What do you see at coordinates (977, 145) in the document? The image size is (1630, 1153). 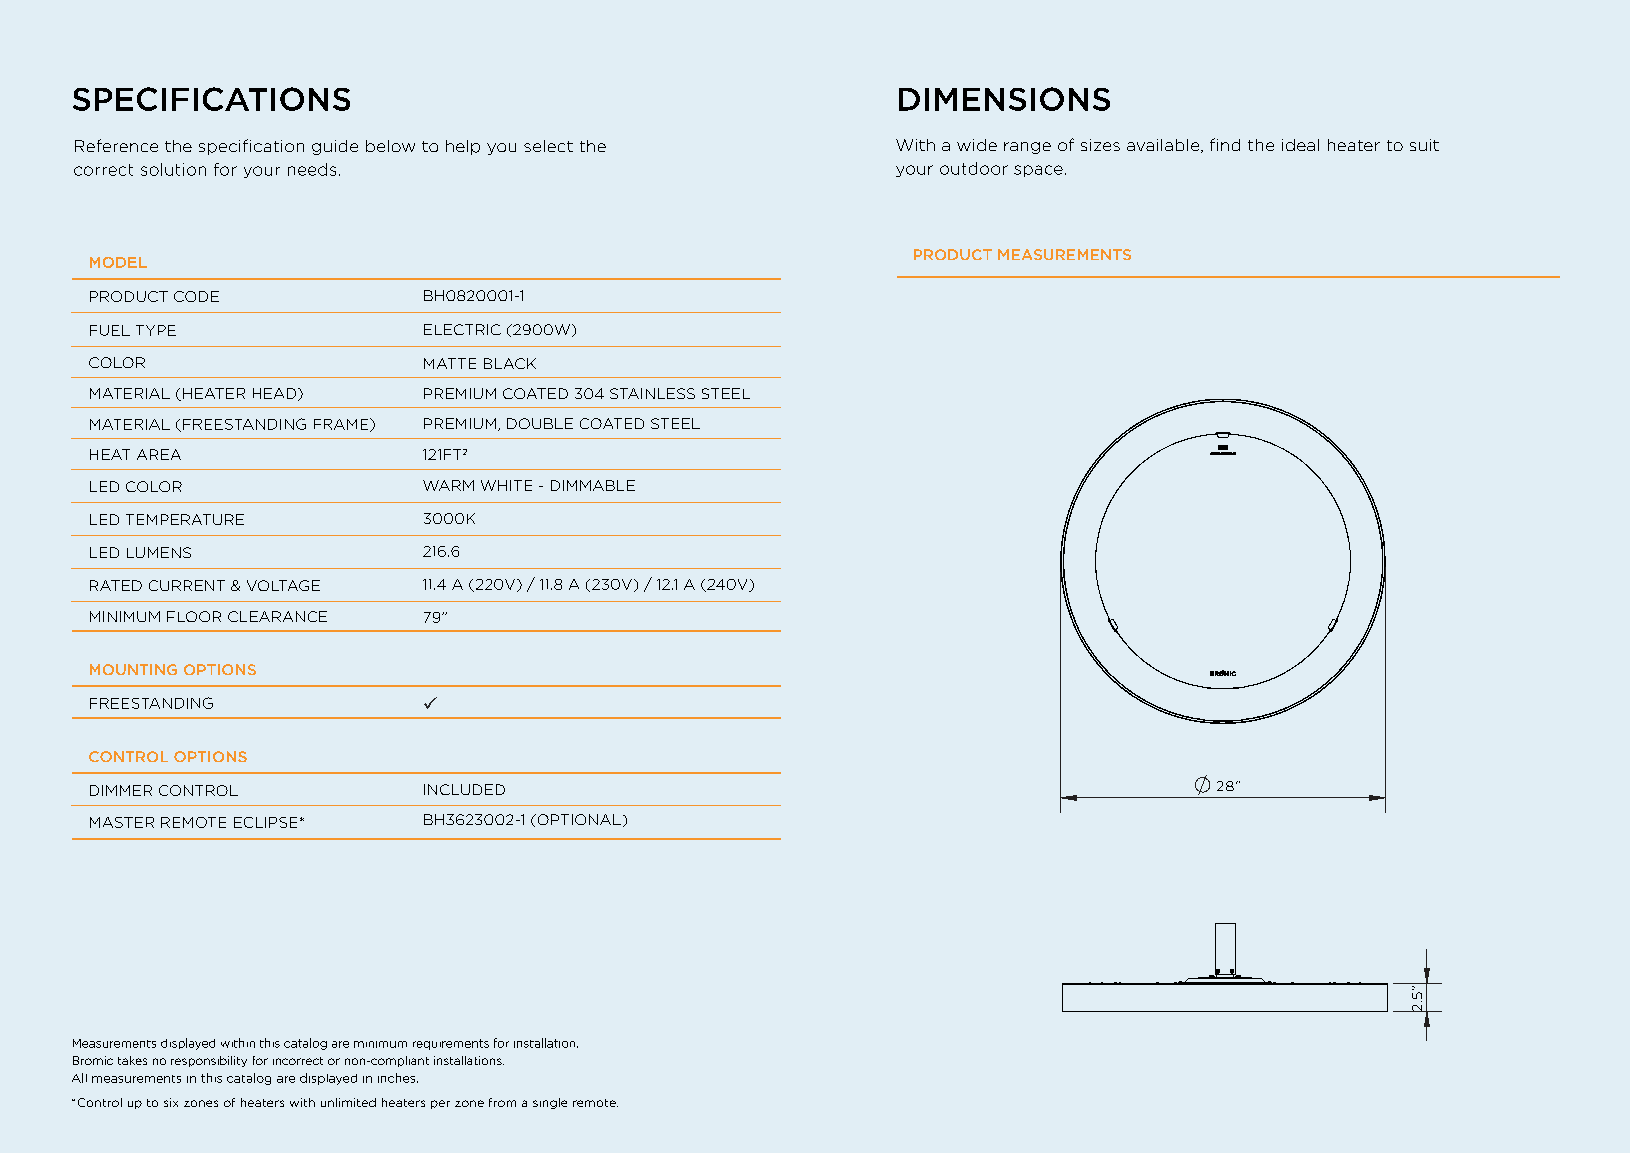 I see `wide` at bounding box center [977, 145].
